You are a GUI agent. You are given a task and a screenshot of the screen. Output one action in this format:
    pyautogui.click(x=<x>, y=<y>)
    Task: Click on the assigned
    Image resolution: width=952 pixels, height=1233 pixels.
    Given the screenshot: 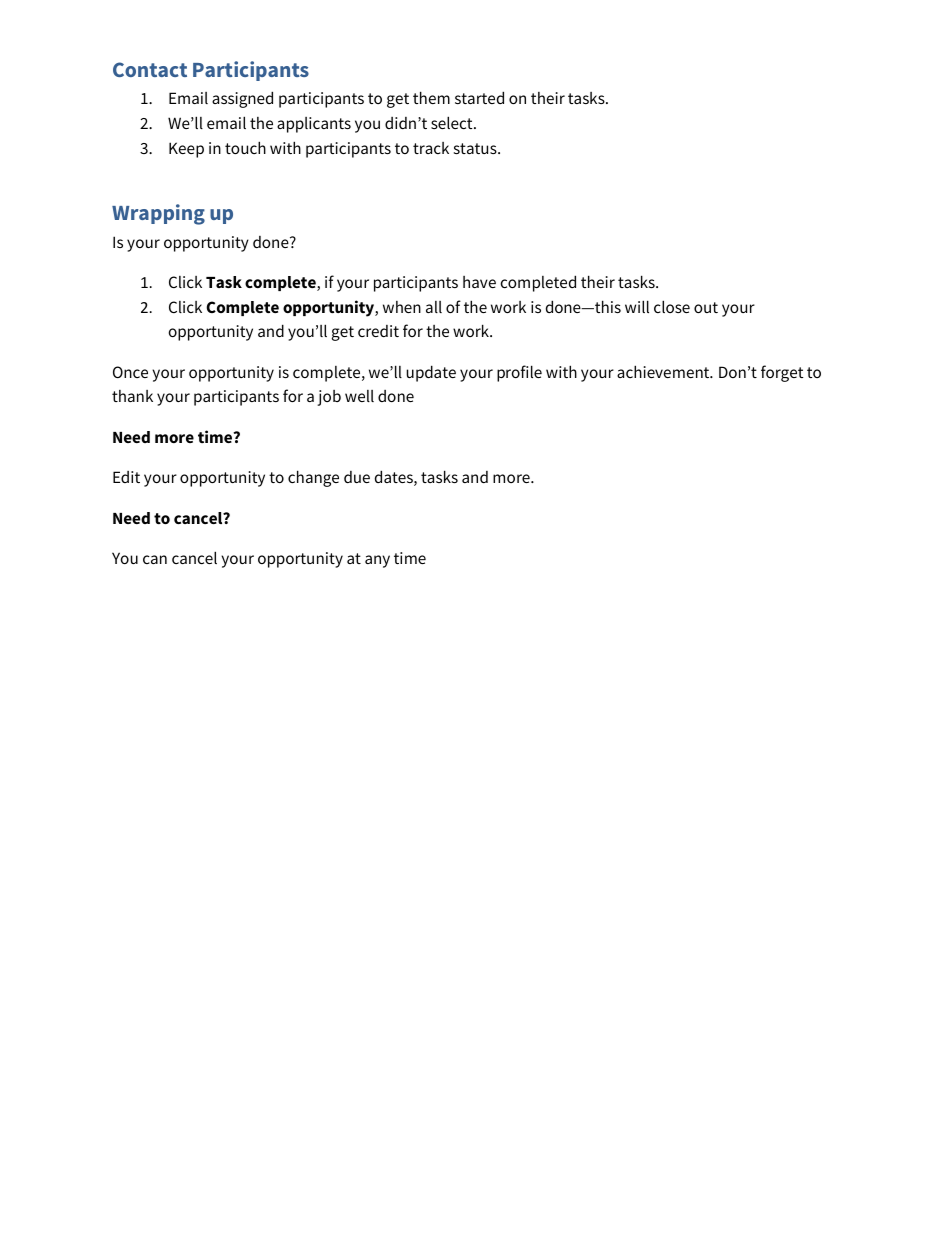 What is the action you would take?
    pyautogui.click(x=242, y=99)
